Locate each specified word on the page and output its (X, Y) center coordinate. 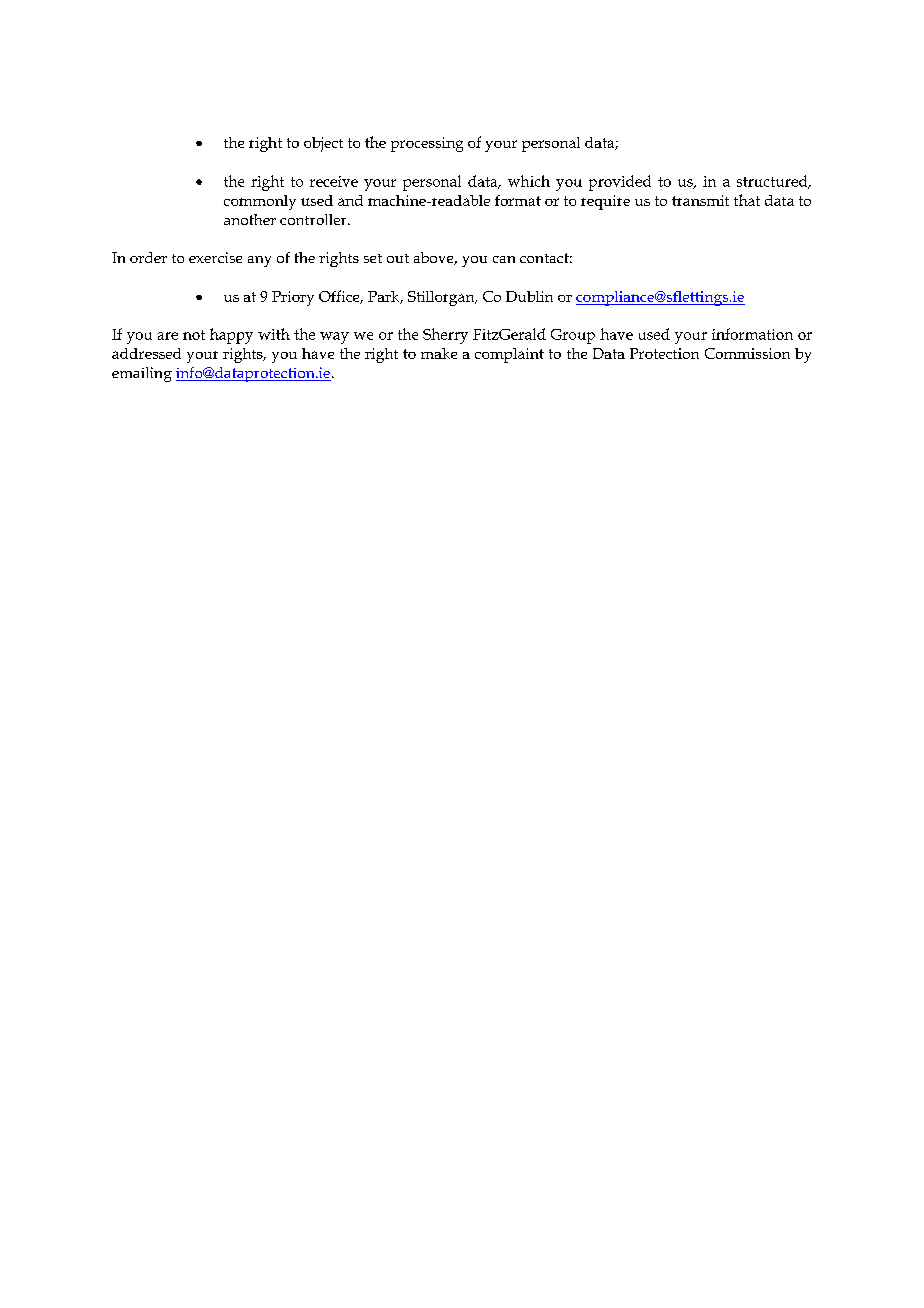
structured (773, 182)
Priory (293, 298)
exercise (215, 257)
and (350, 200)
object (323, 144)
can (504, 259)
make (439, 353)
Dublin (529, 296)
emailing (142, 374)
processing (427, 144)
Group (573, 336)
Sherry (445, 336)
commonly (260, 202)
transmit (700, 200)
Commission (747, 353)
